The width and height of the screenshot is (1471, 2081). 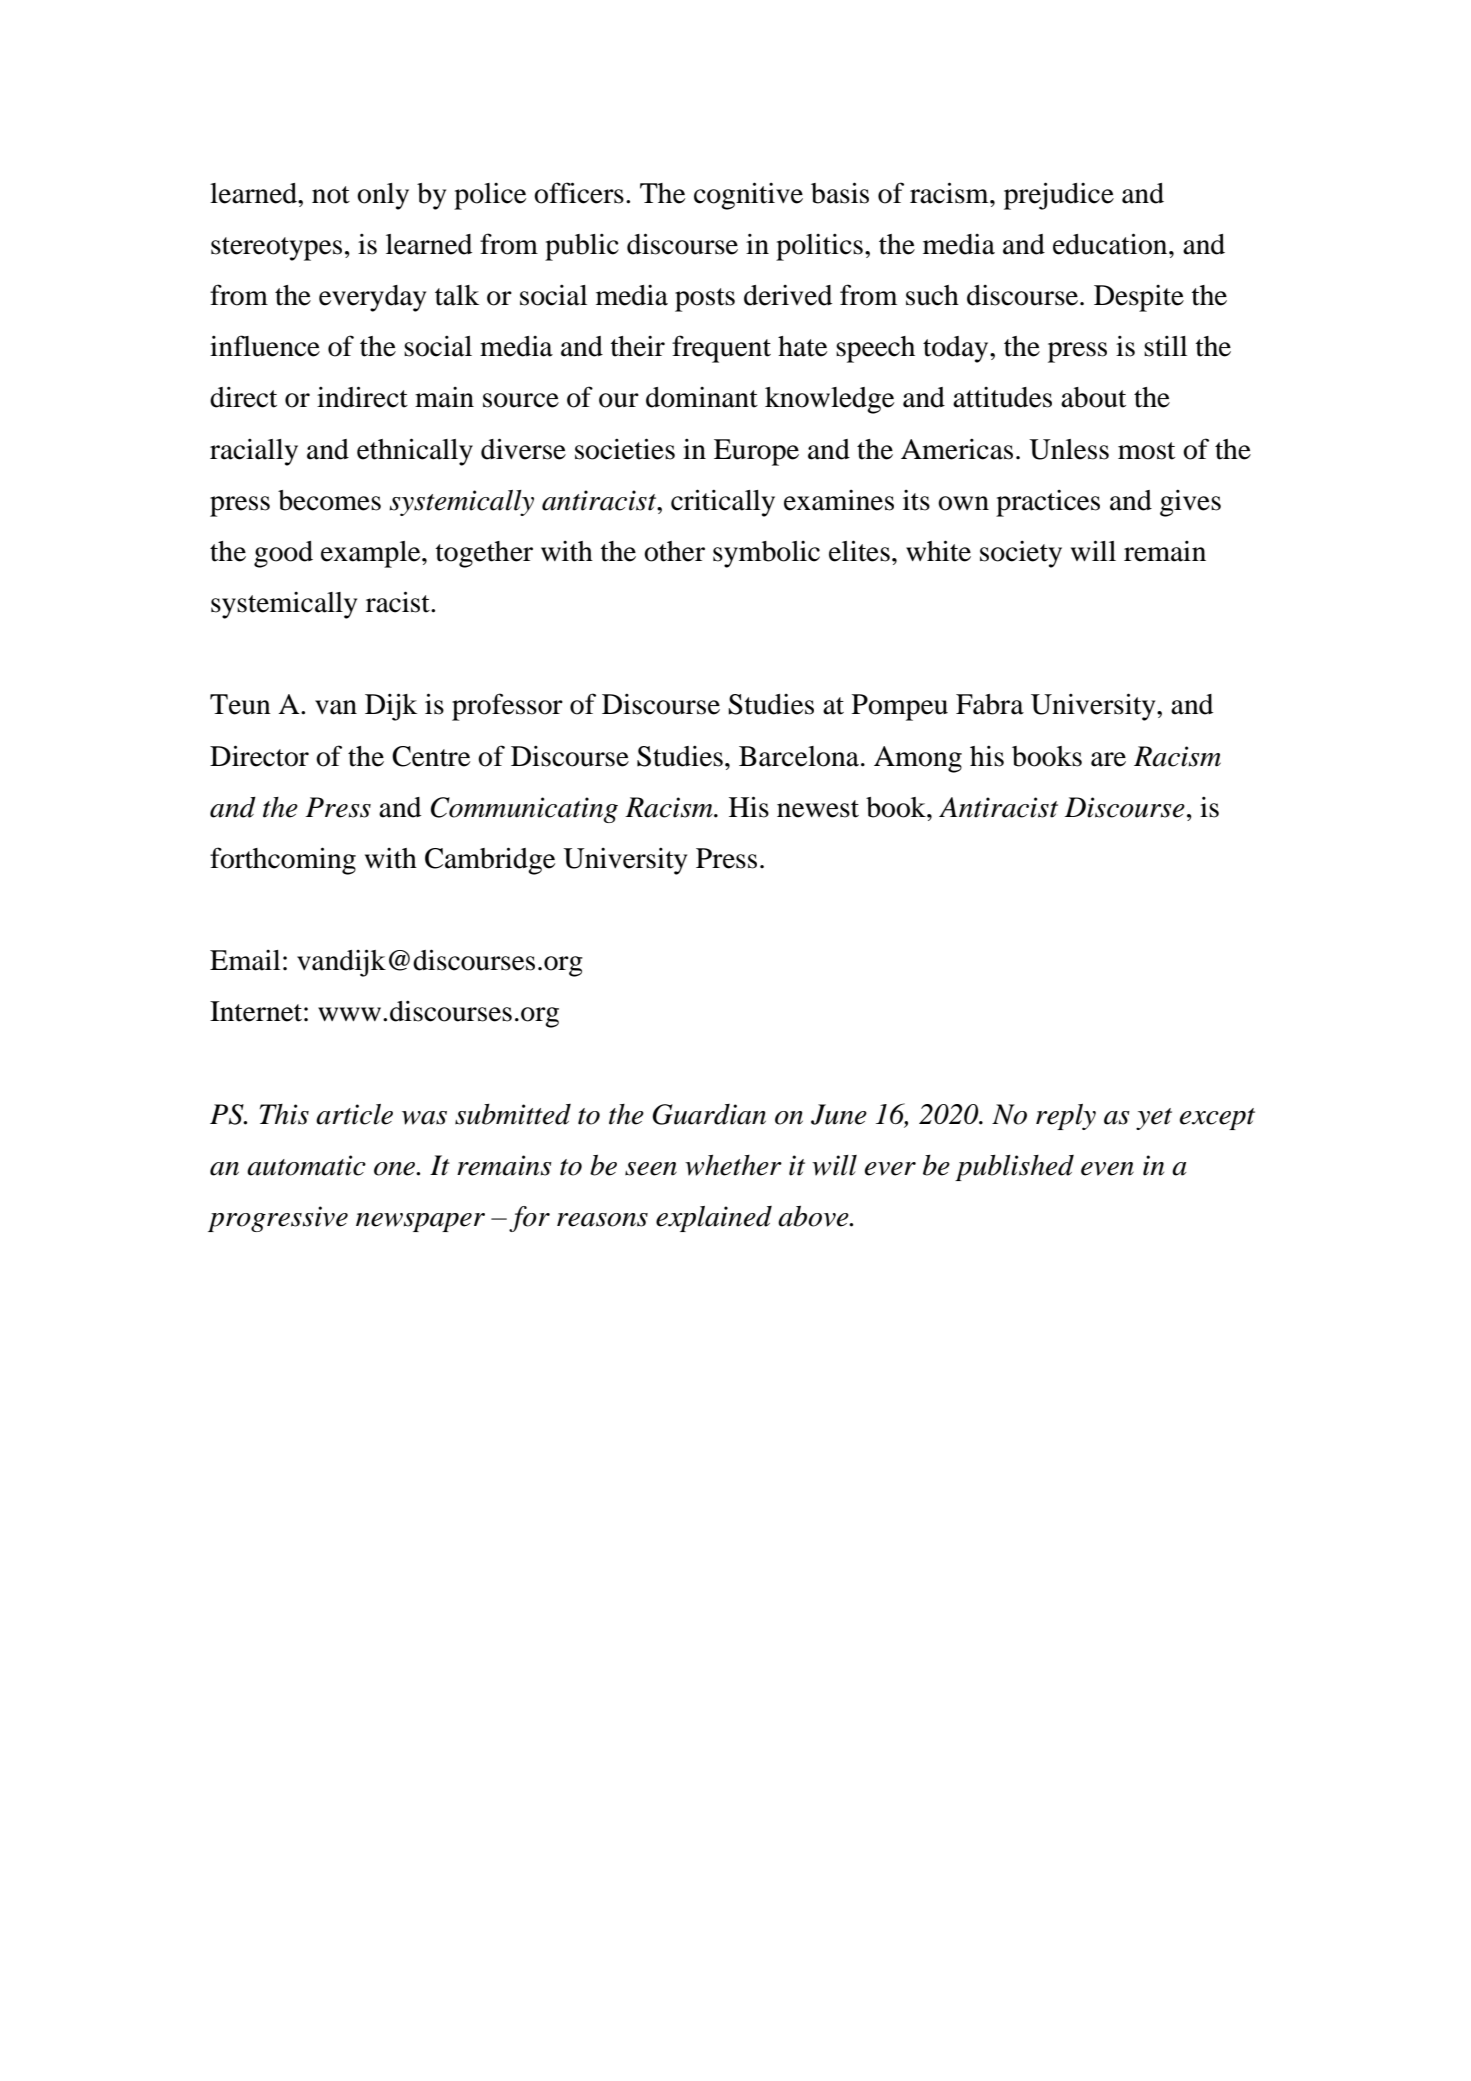 What do you see at coordinates (1069, 449) in the screenshot?
I see `Unless` at bounding box center [1069, 449].
